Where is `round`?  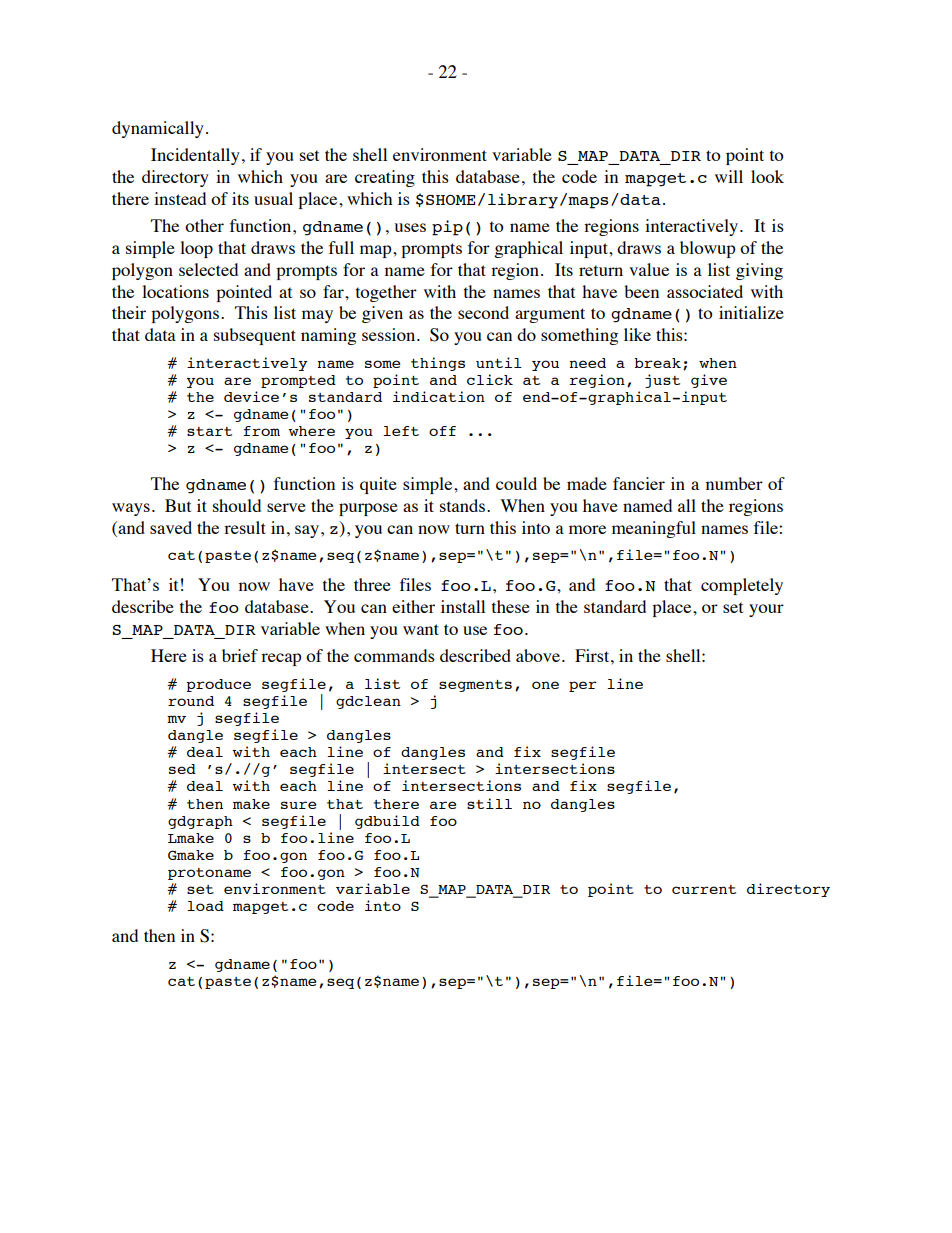 round is located at coordinates (191, 701).
